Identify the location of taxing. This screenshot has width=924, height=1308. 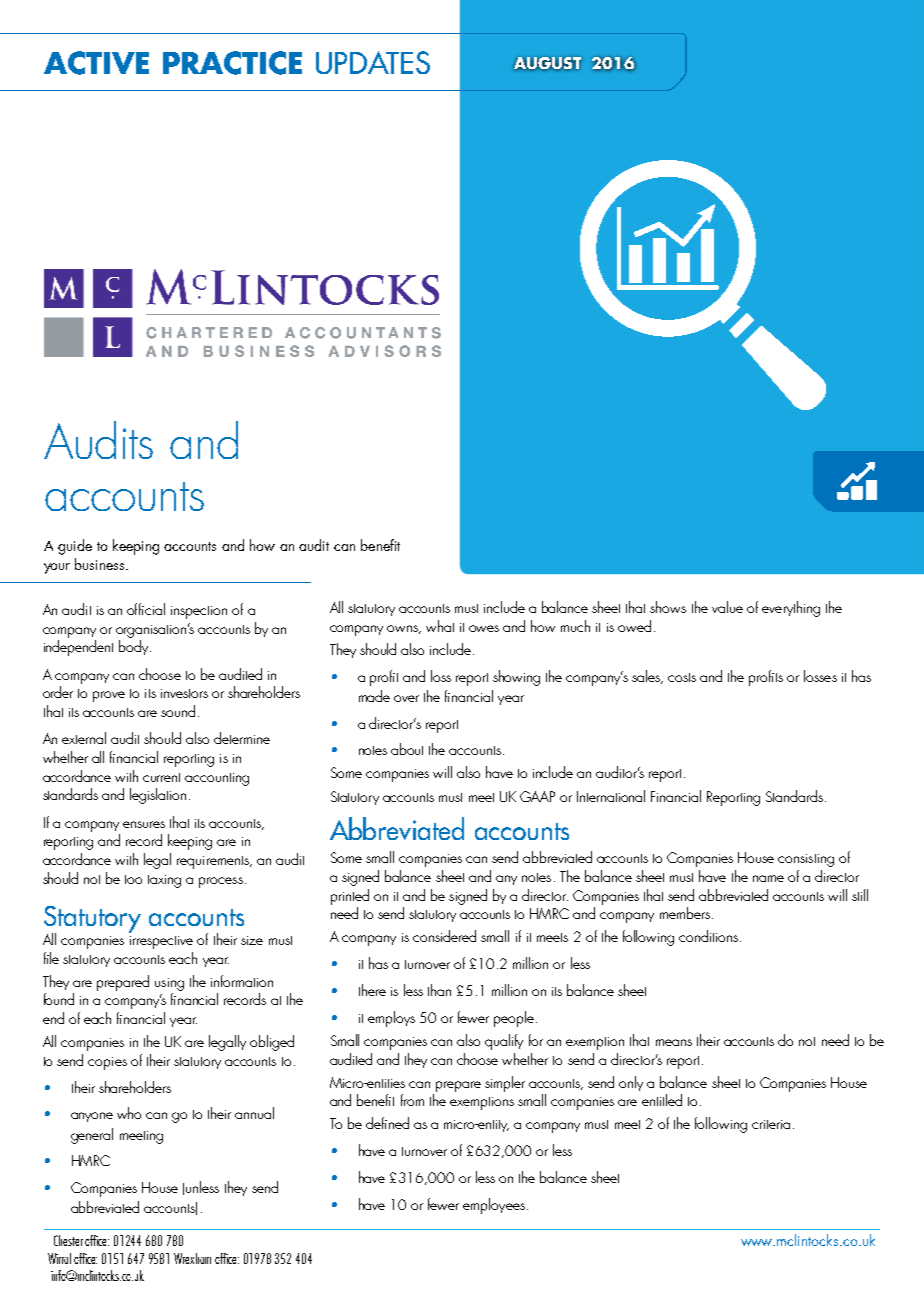
(164, 881).
